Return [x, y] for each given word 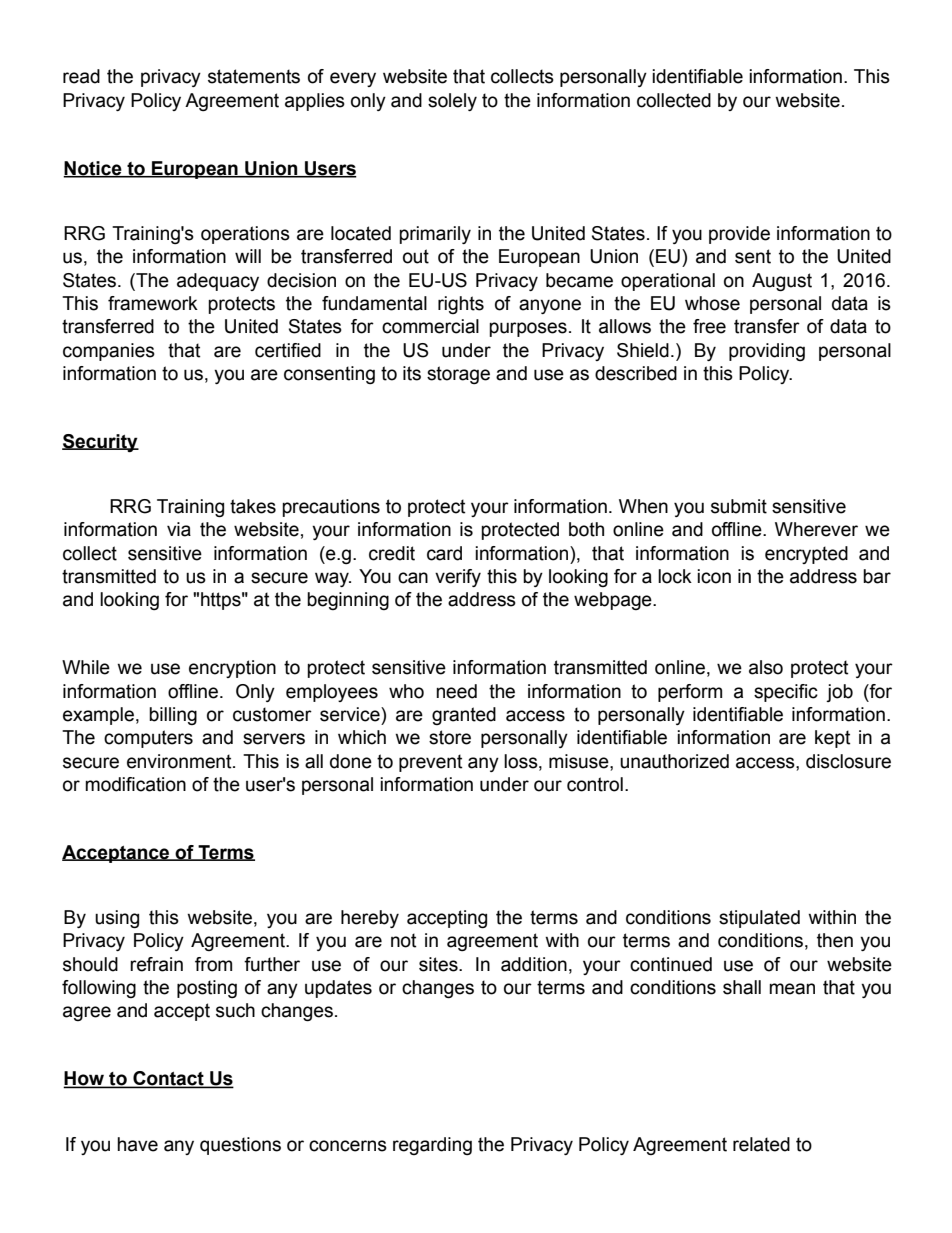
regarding [432, 1146]
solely [452, 102]
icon [714, 576]
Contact [168, 1079]
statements [254, 76]
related [761, 1144]
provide [739, 235]
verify [458, 578]
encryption [232, 669]
